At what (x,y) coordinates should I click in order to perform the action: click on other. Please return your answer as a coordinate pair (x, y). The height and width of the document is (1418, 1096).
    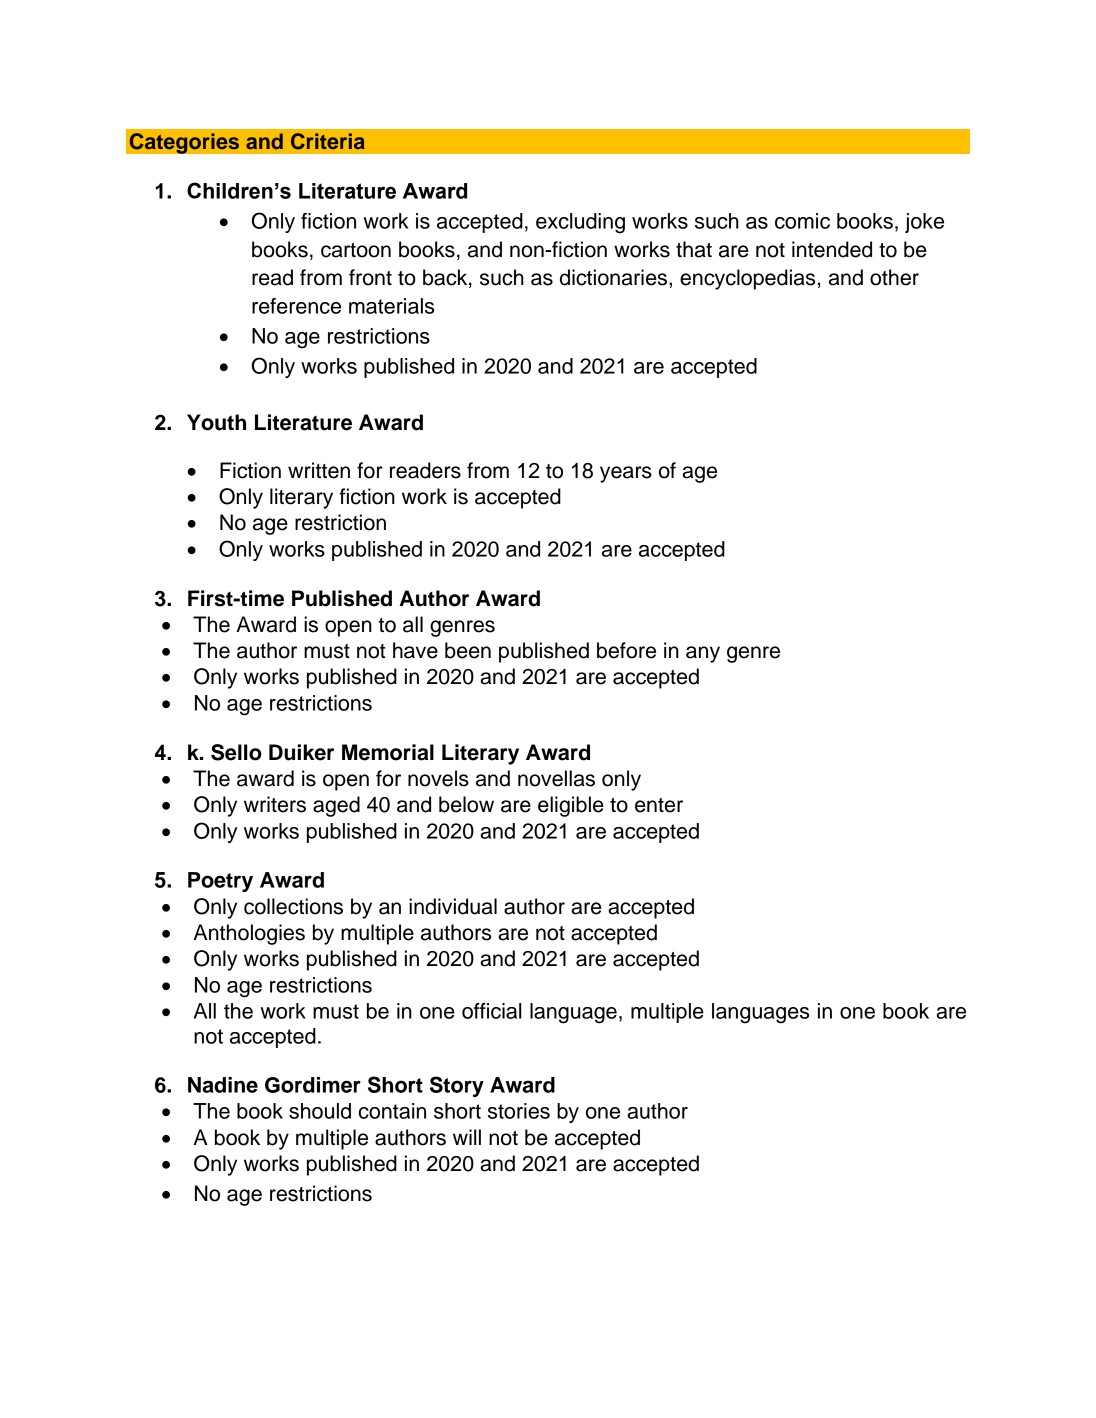
    Looking at the image, I should click on (894, 277).
